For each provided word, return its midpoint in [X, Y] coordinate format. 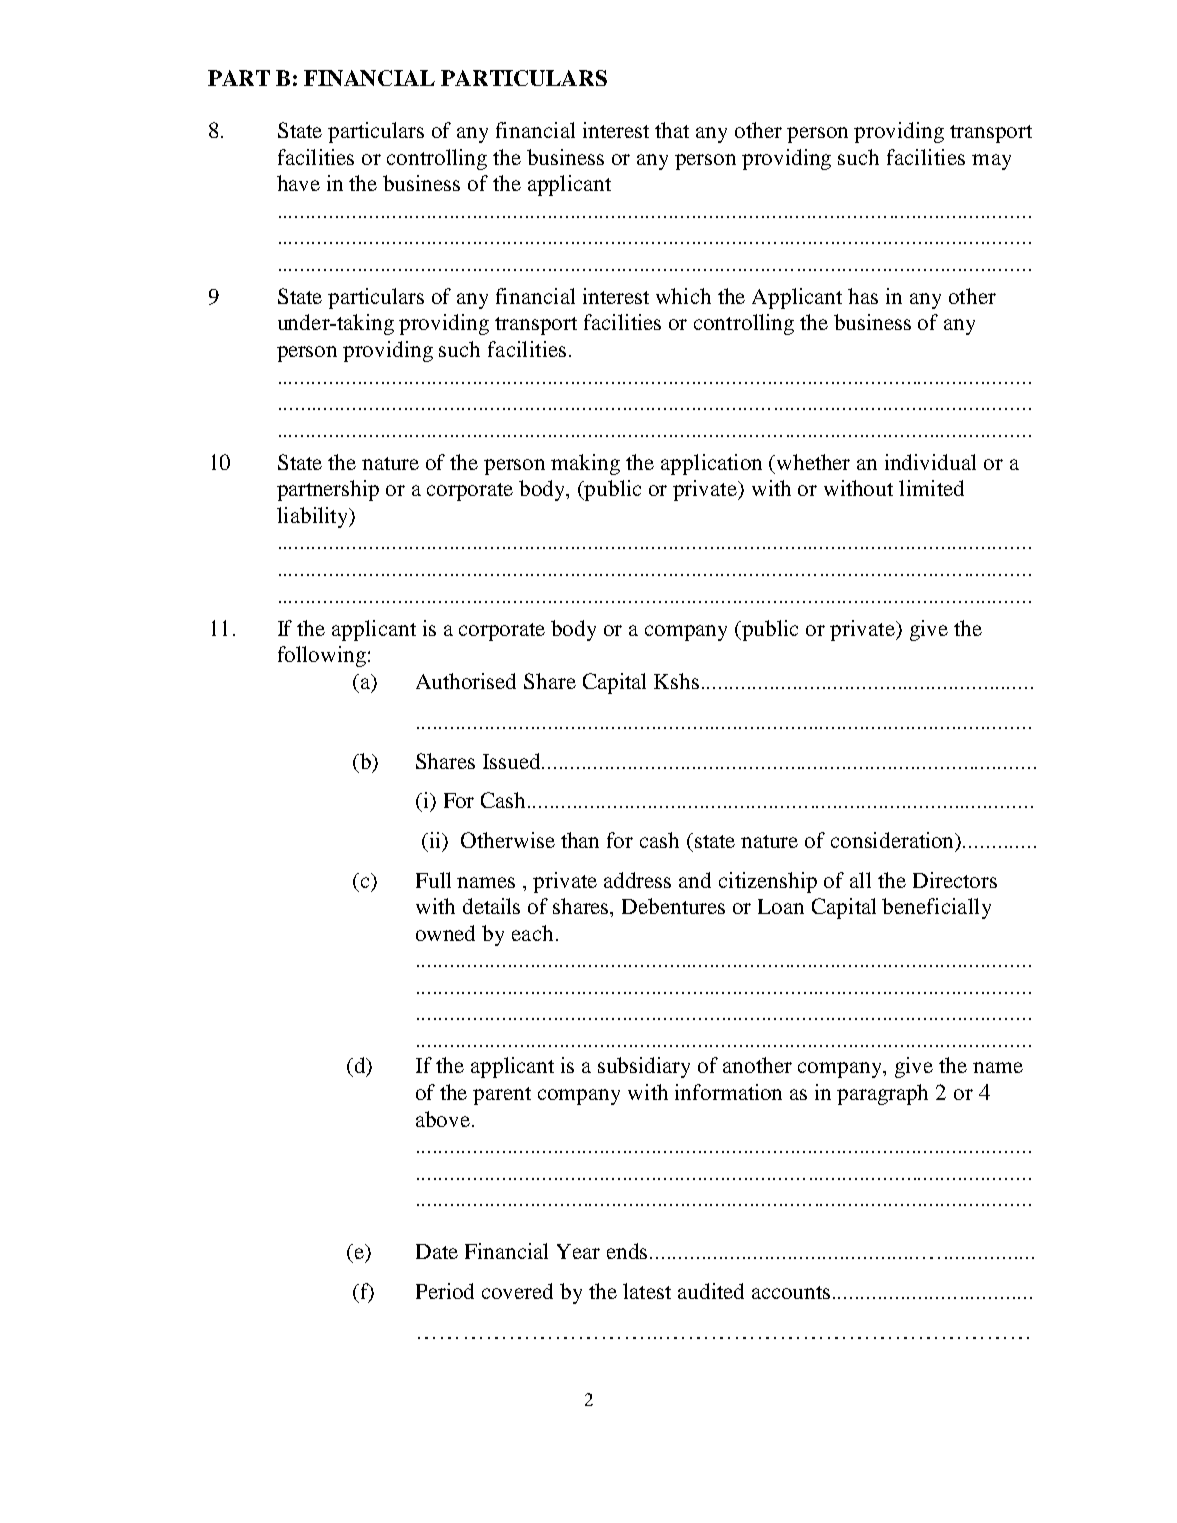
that [672, 130]
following [322, 656]
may [991, 162]
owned [445, 933]
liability [314, 517]
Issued [513, 761]
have [298, 183]
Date [437, 1251]
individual [930, 462]
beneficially [936, 908]
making [585, 464]
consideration [894, 841]
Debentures [673, 906]
